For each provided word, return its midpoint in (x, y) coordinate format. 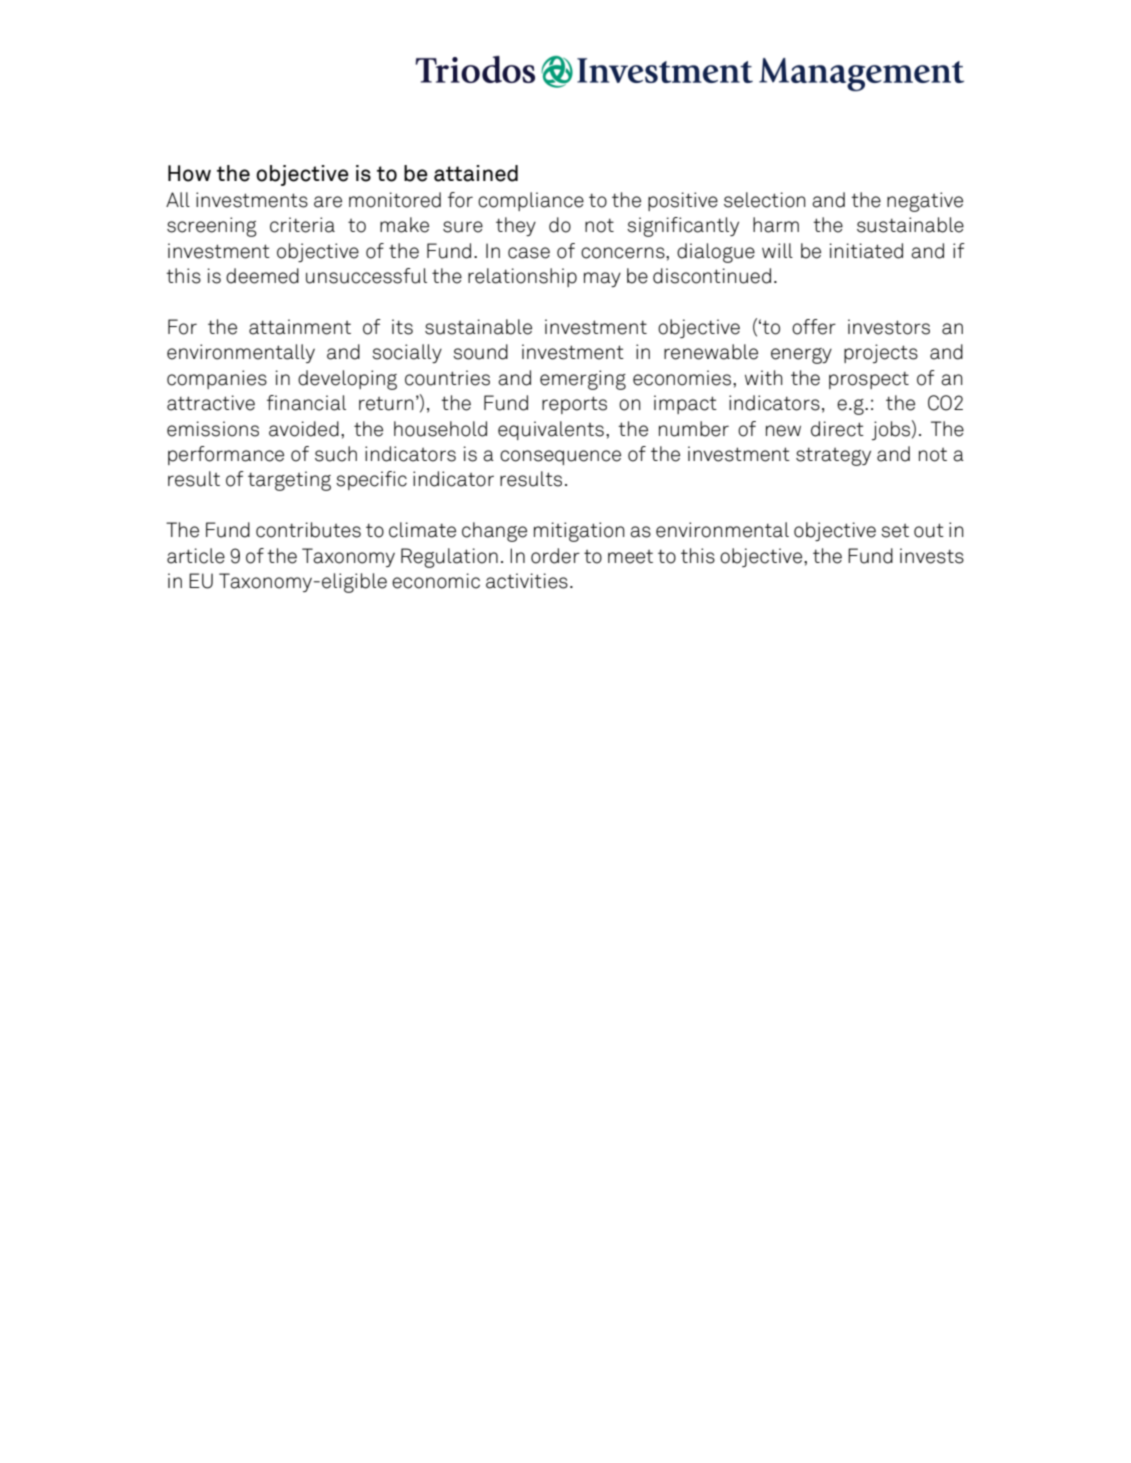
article (196, 556)
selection (765, 200)
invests (932, 556)
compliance (531, 201)
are (328, 202)
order (555, 556)
